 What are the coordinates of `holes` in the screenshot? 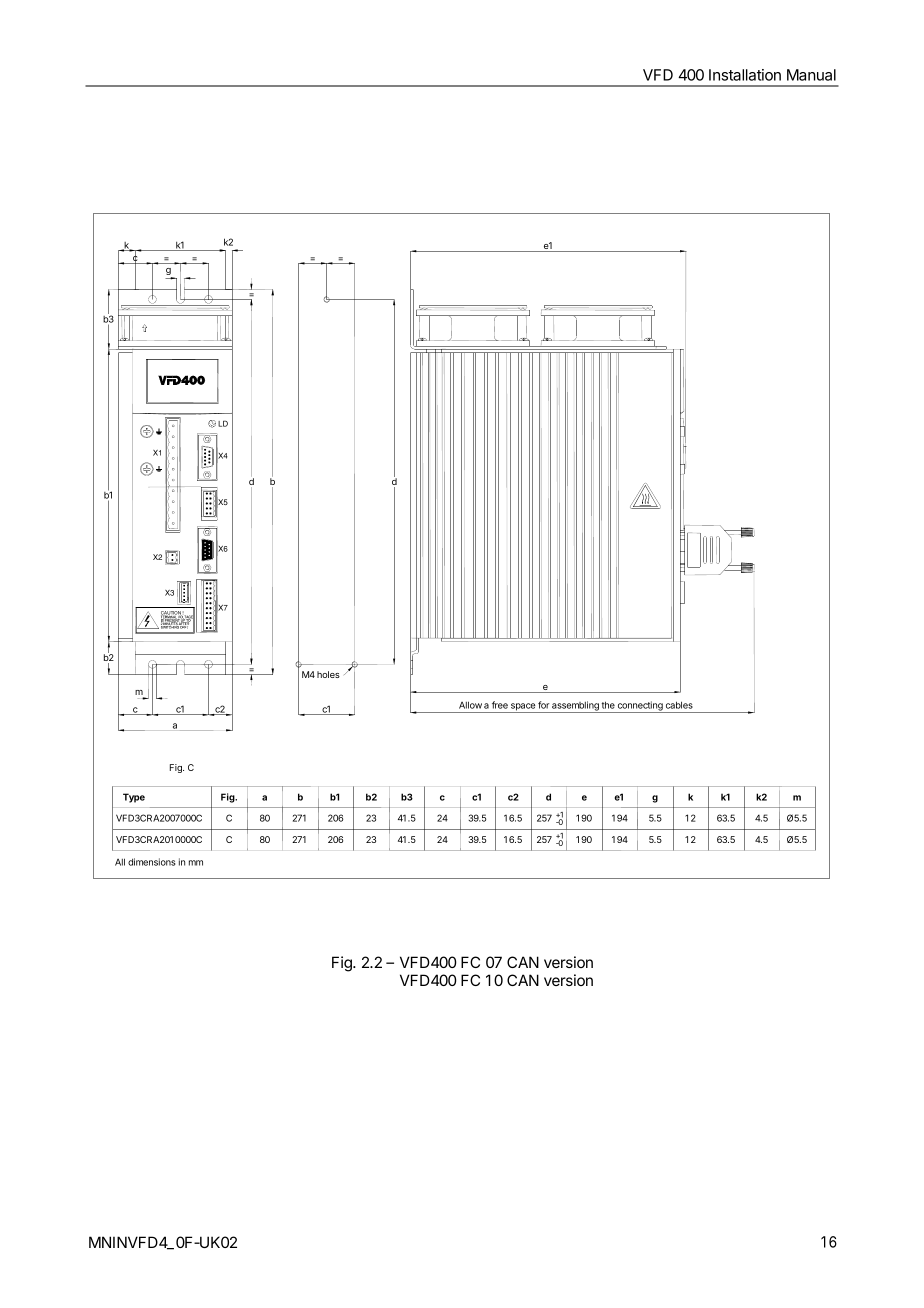 It's located at (328, 674).
